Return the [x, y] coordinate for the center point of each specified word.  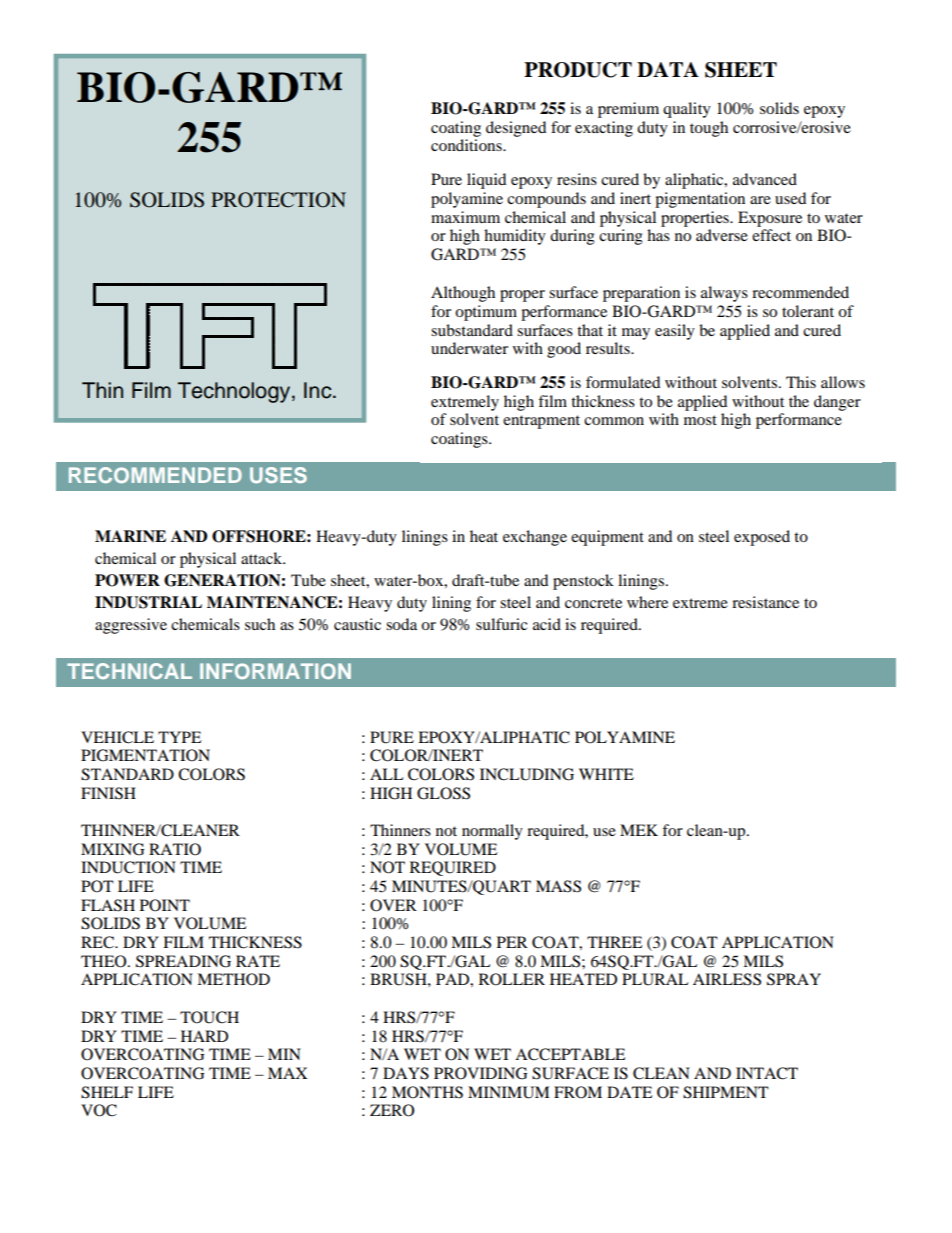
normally [492, 832]
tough [709, 129]
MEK [639, 830]
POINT [165, 905]
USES [278, 475]
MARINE [130, 536]
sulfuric [501, 624]
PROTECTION [278, 200]
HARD [204, 1036]
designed [516, 129]
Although [463, 294]
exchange [535, 538]
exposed [762, 538]
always [724, 294]
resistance [765, 602]
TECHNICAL [129, 671]
